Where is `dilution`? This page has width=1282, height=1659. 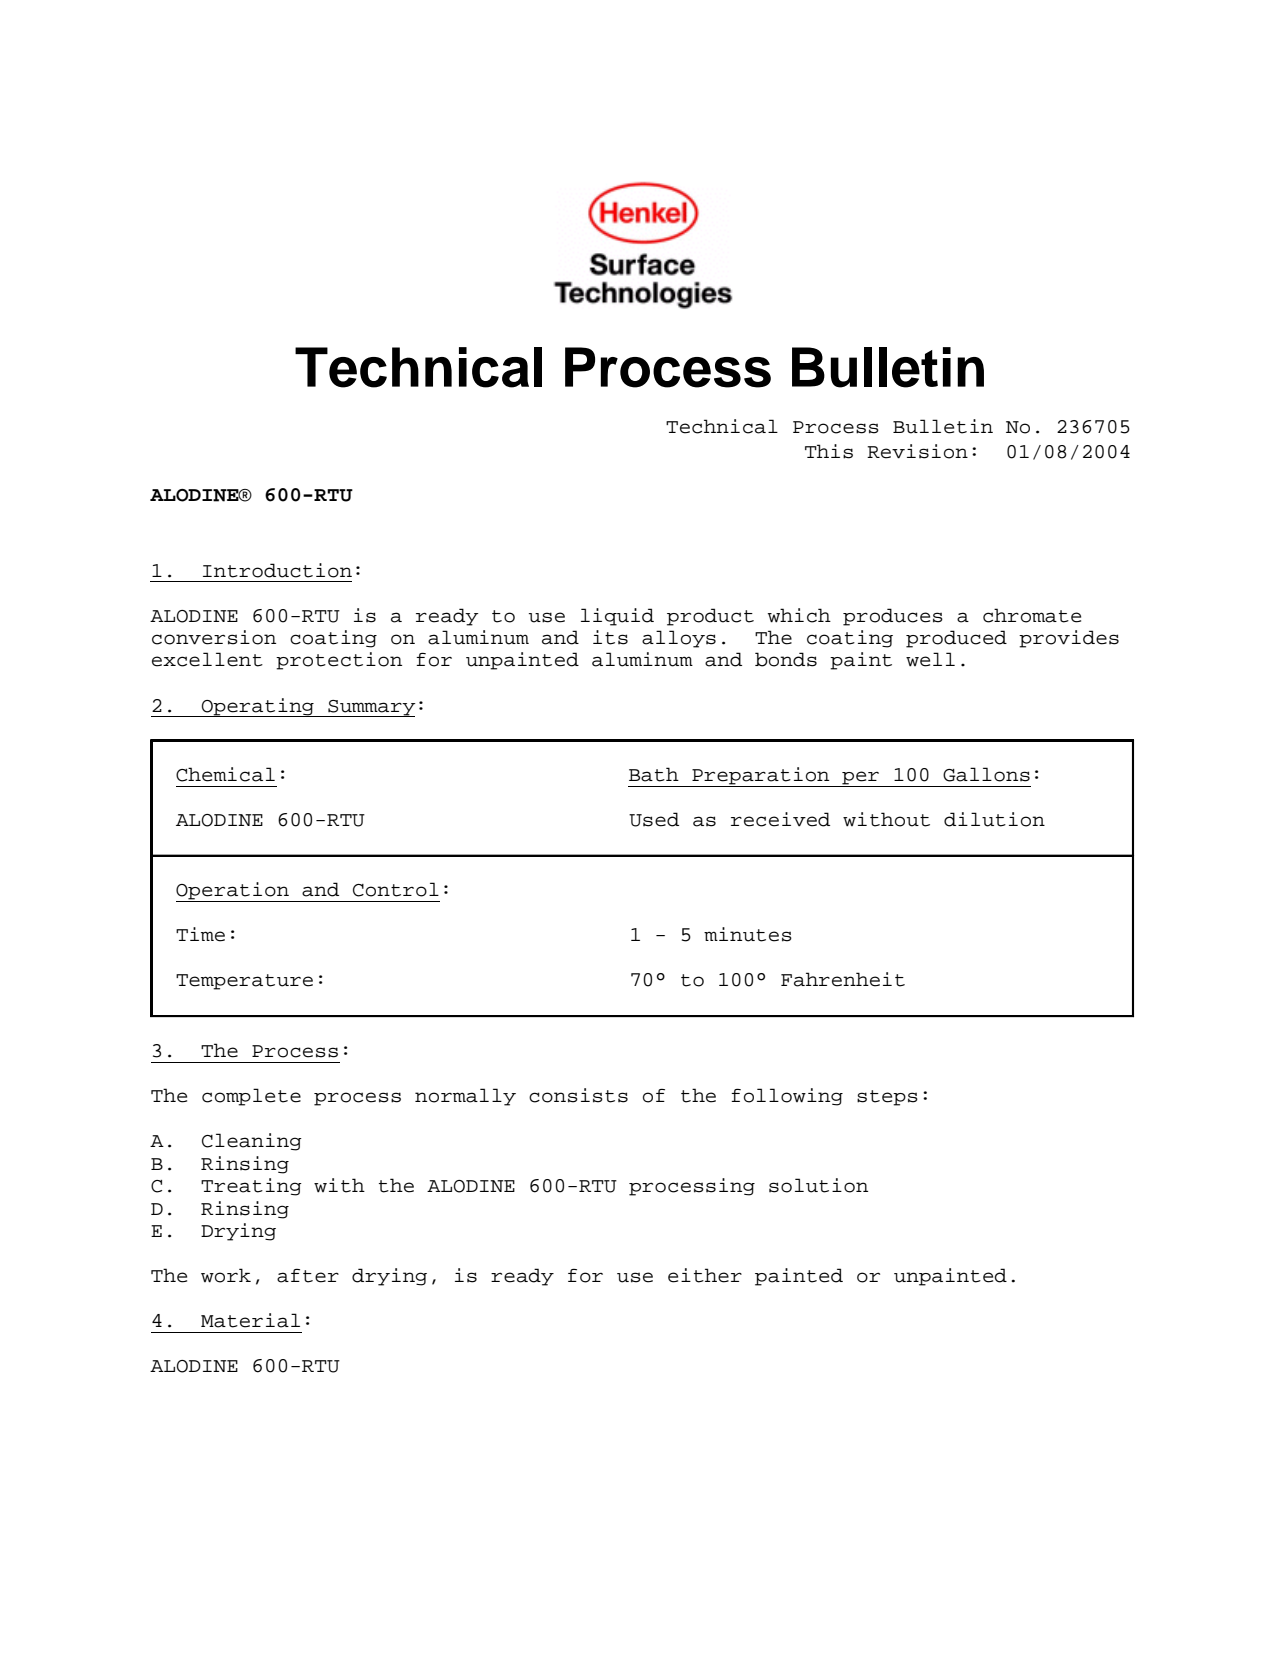
dilution is located at coordinates (994, 819).
